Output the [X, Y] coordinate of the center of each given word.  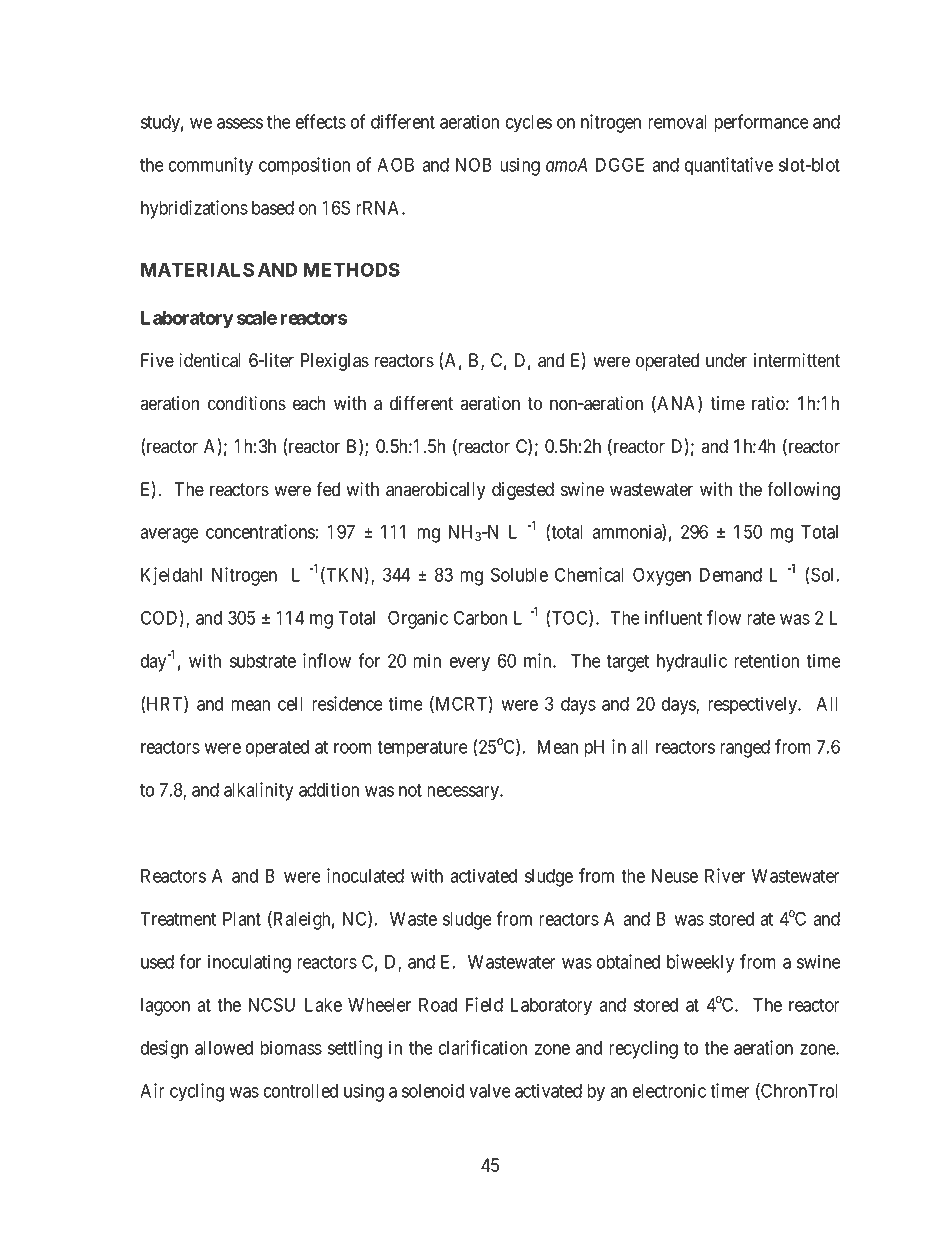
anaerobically [435, 491]
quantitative [729, 166]
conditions [247, 403]
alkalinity [258, 791]
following [803, 490]
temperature [422, 749]
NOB [474, 164]
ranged [745, 749]
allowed [224, 1048]
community [211, 166]
